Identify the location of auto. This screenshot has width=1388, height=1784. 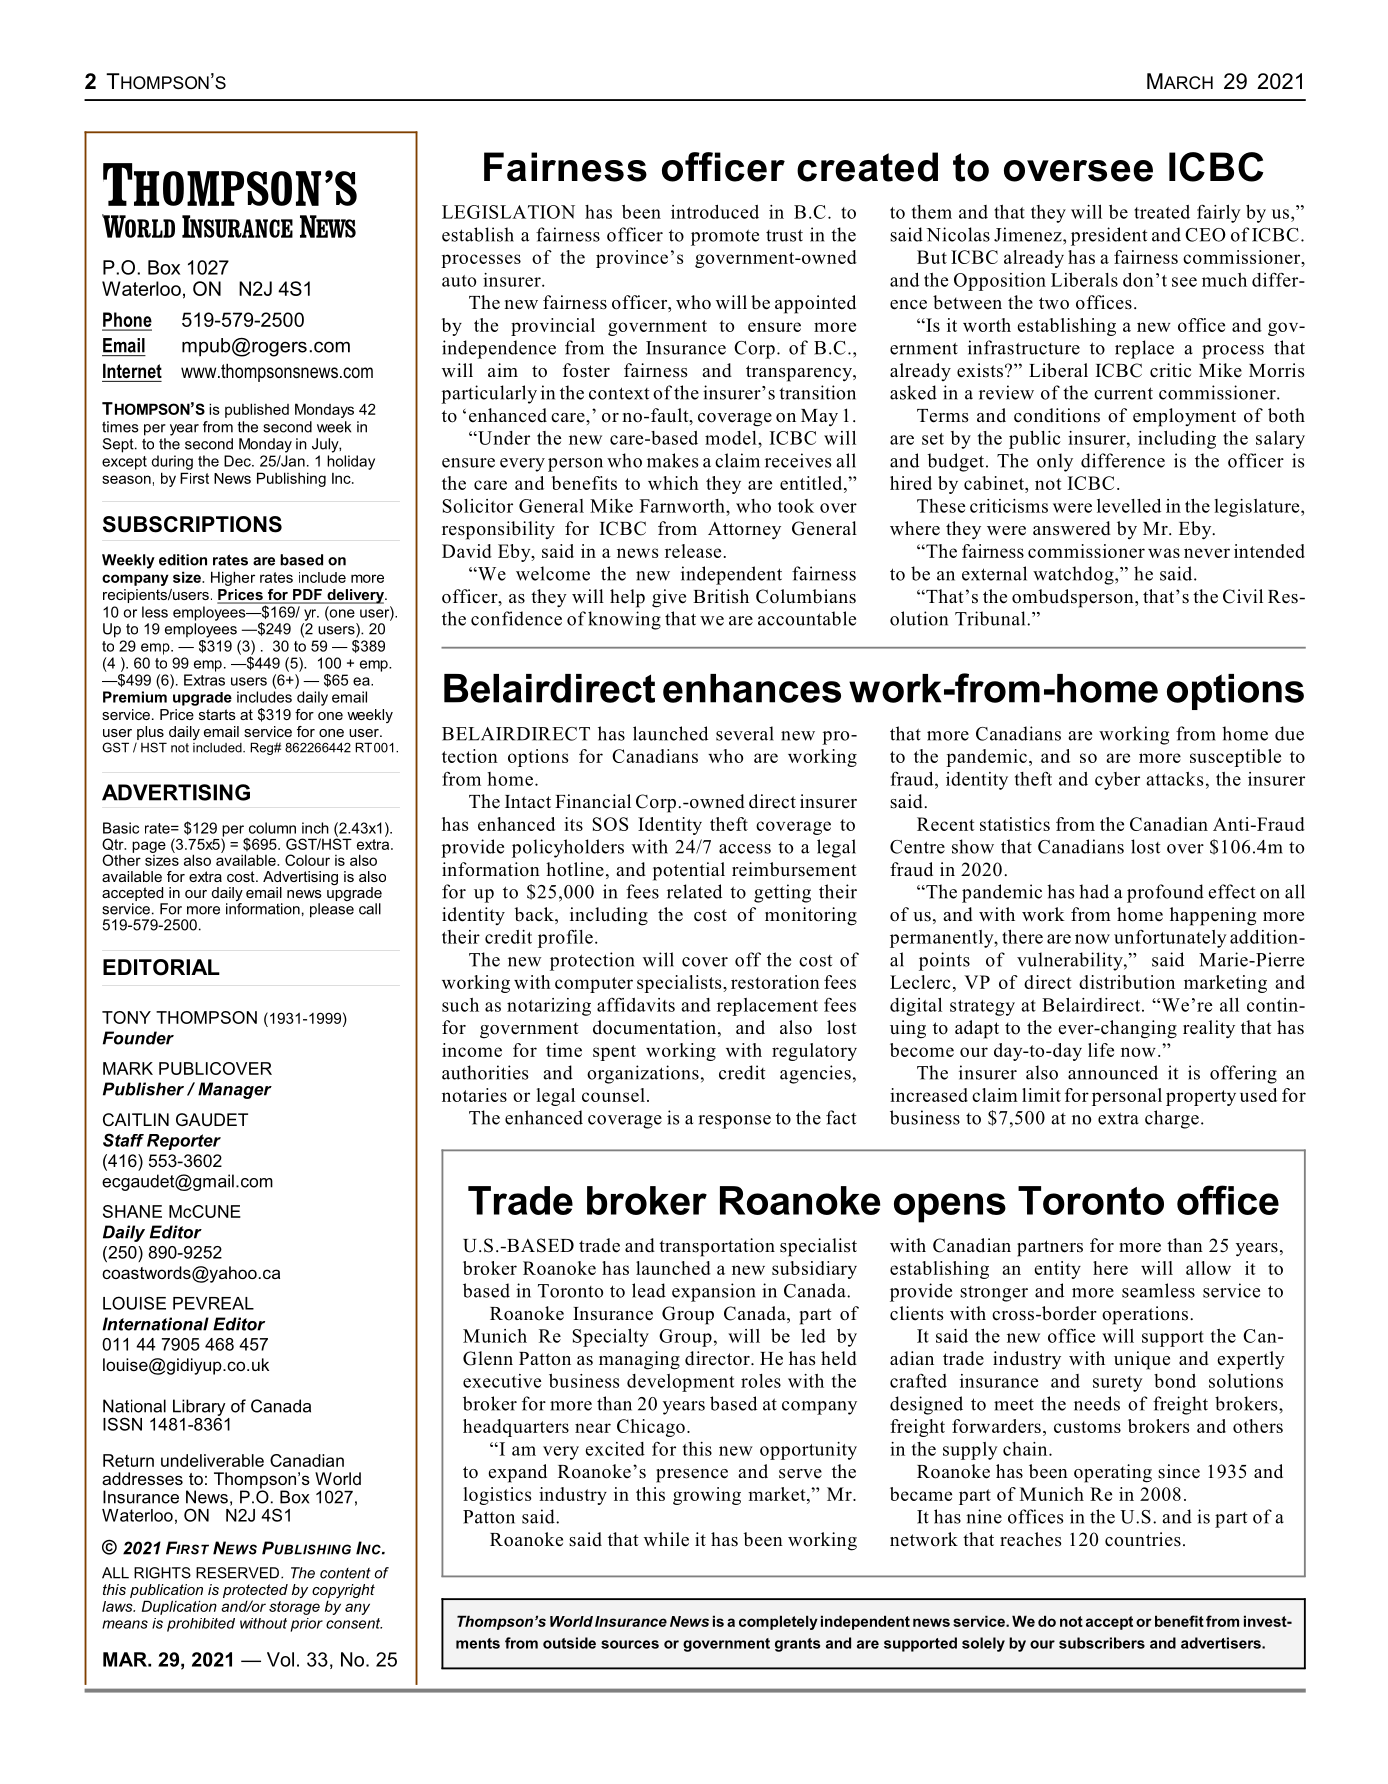
(459, 281).
